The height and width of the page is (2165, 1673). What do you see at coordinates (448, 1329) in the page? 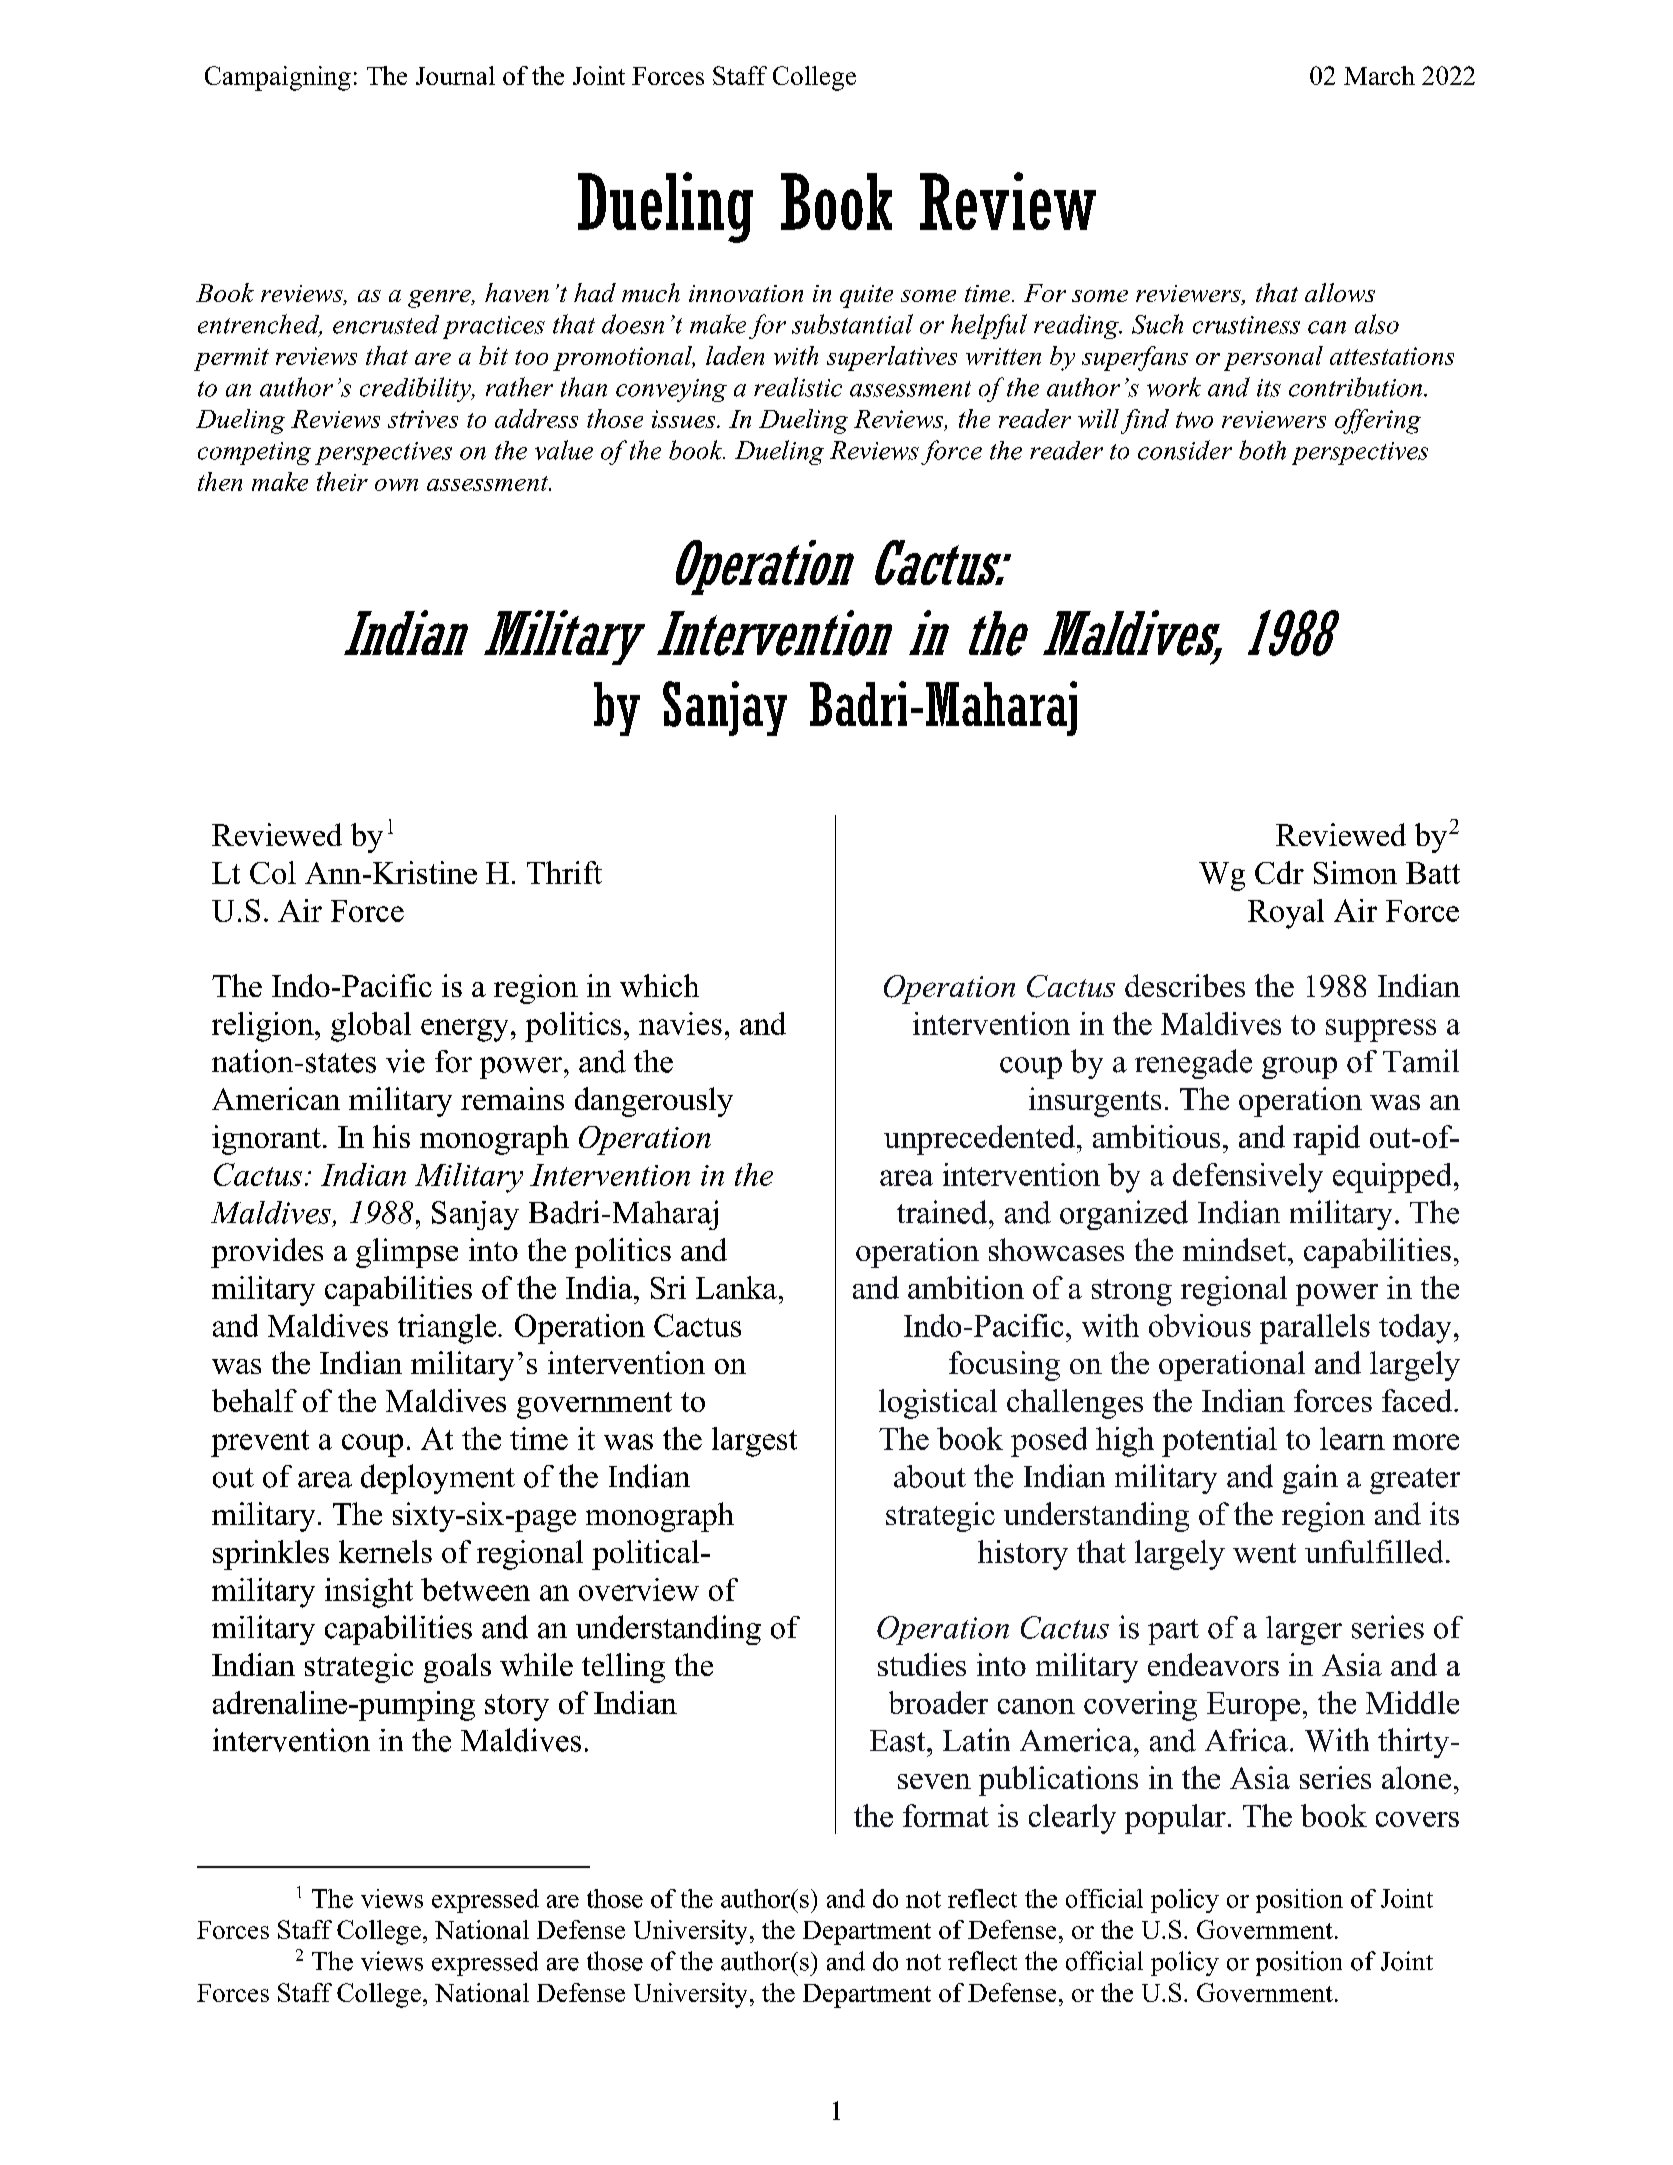
I see `triangle` at bounding box center [448, 1329].
